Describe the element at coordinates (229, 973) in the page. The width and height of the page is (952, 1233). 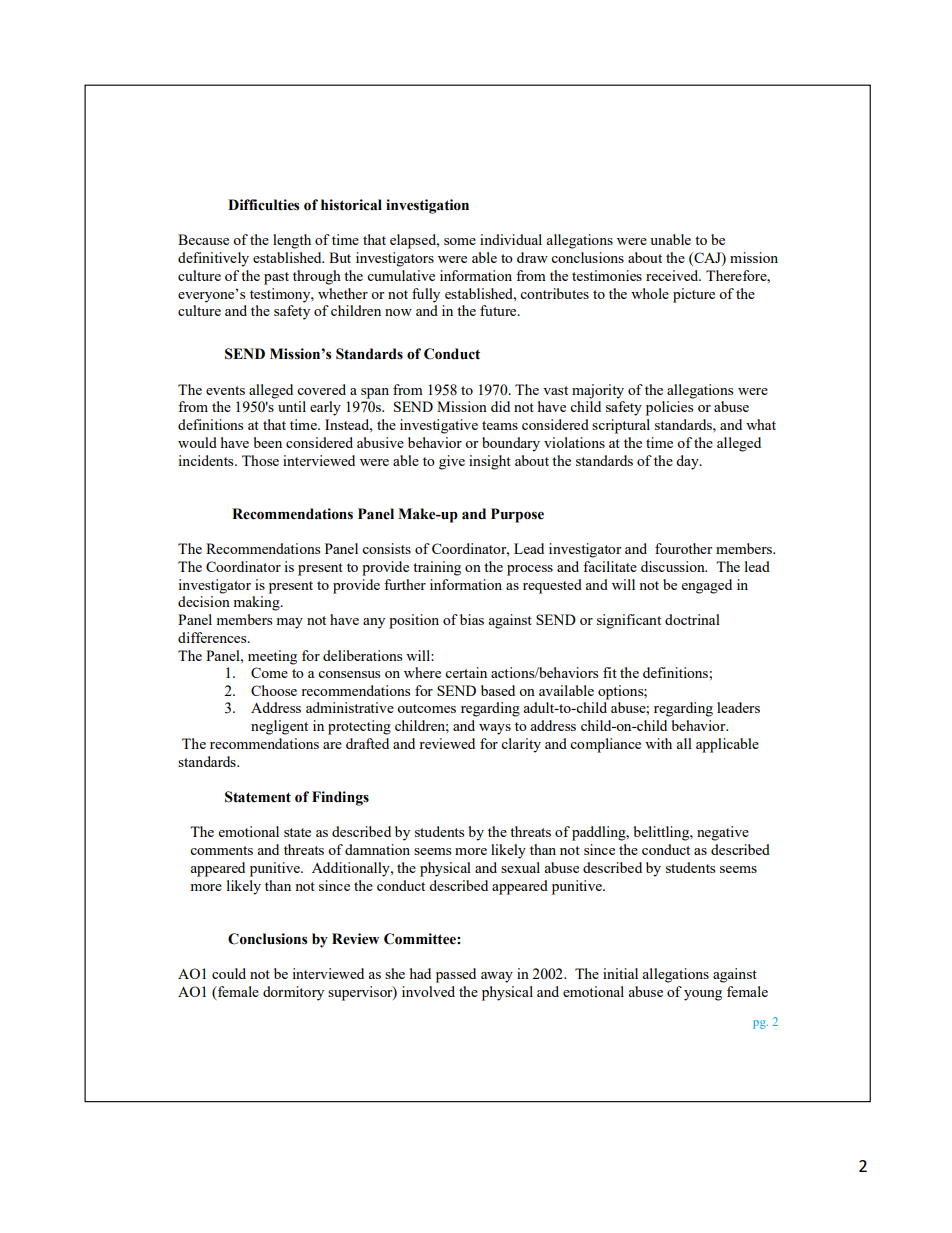
I see `could` at that location.
